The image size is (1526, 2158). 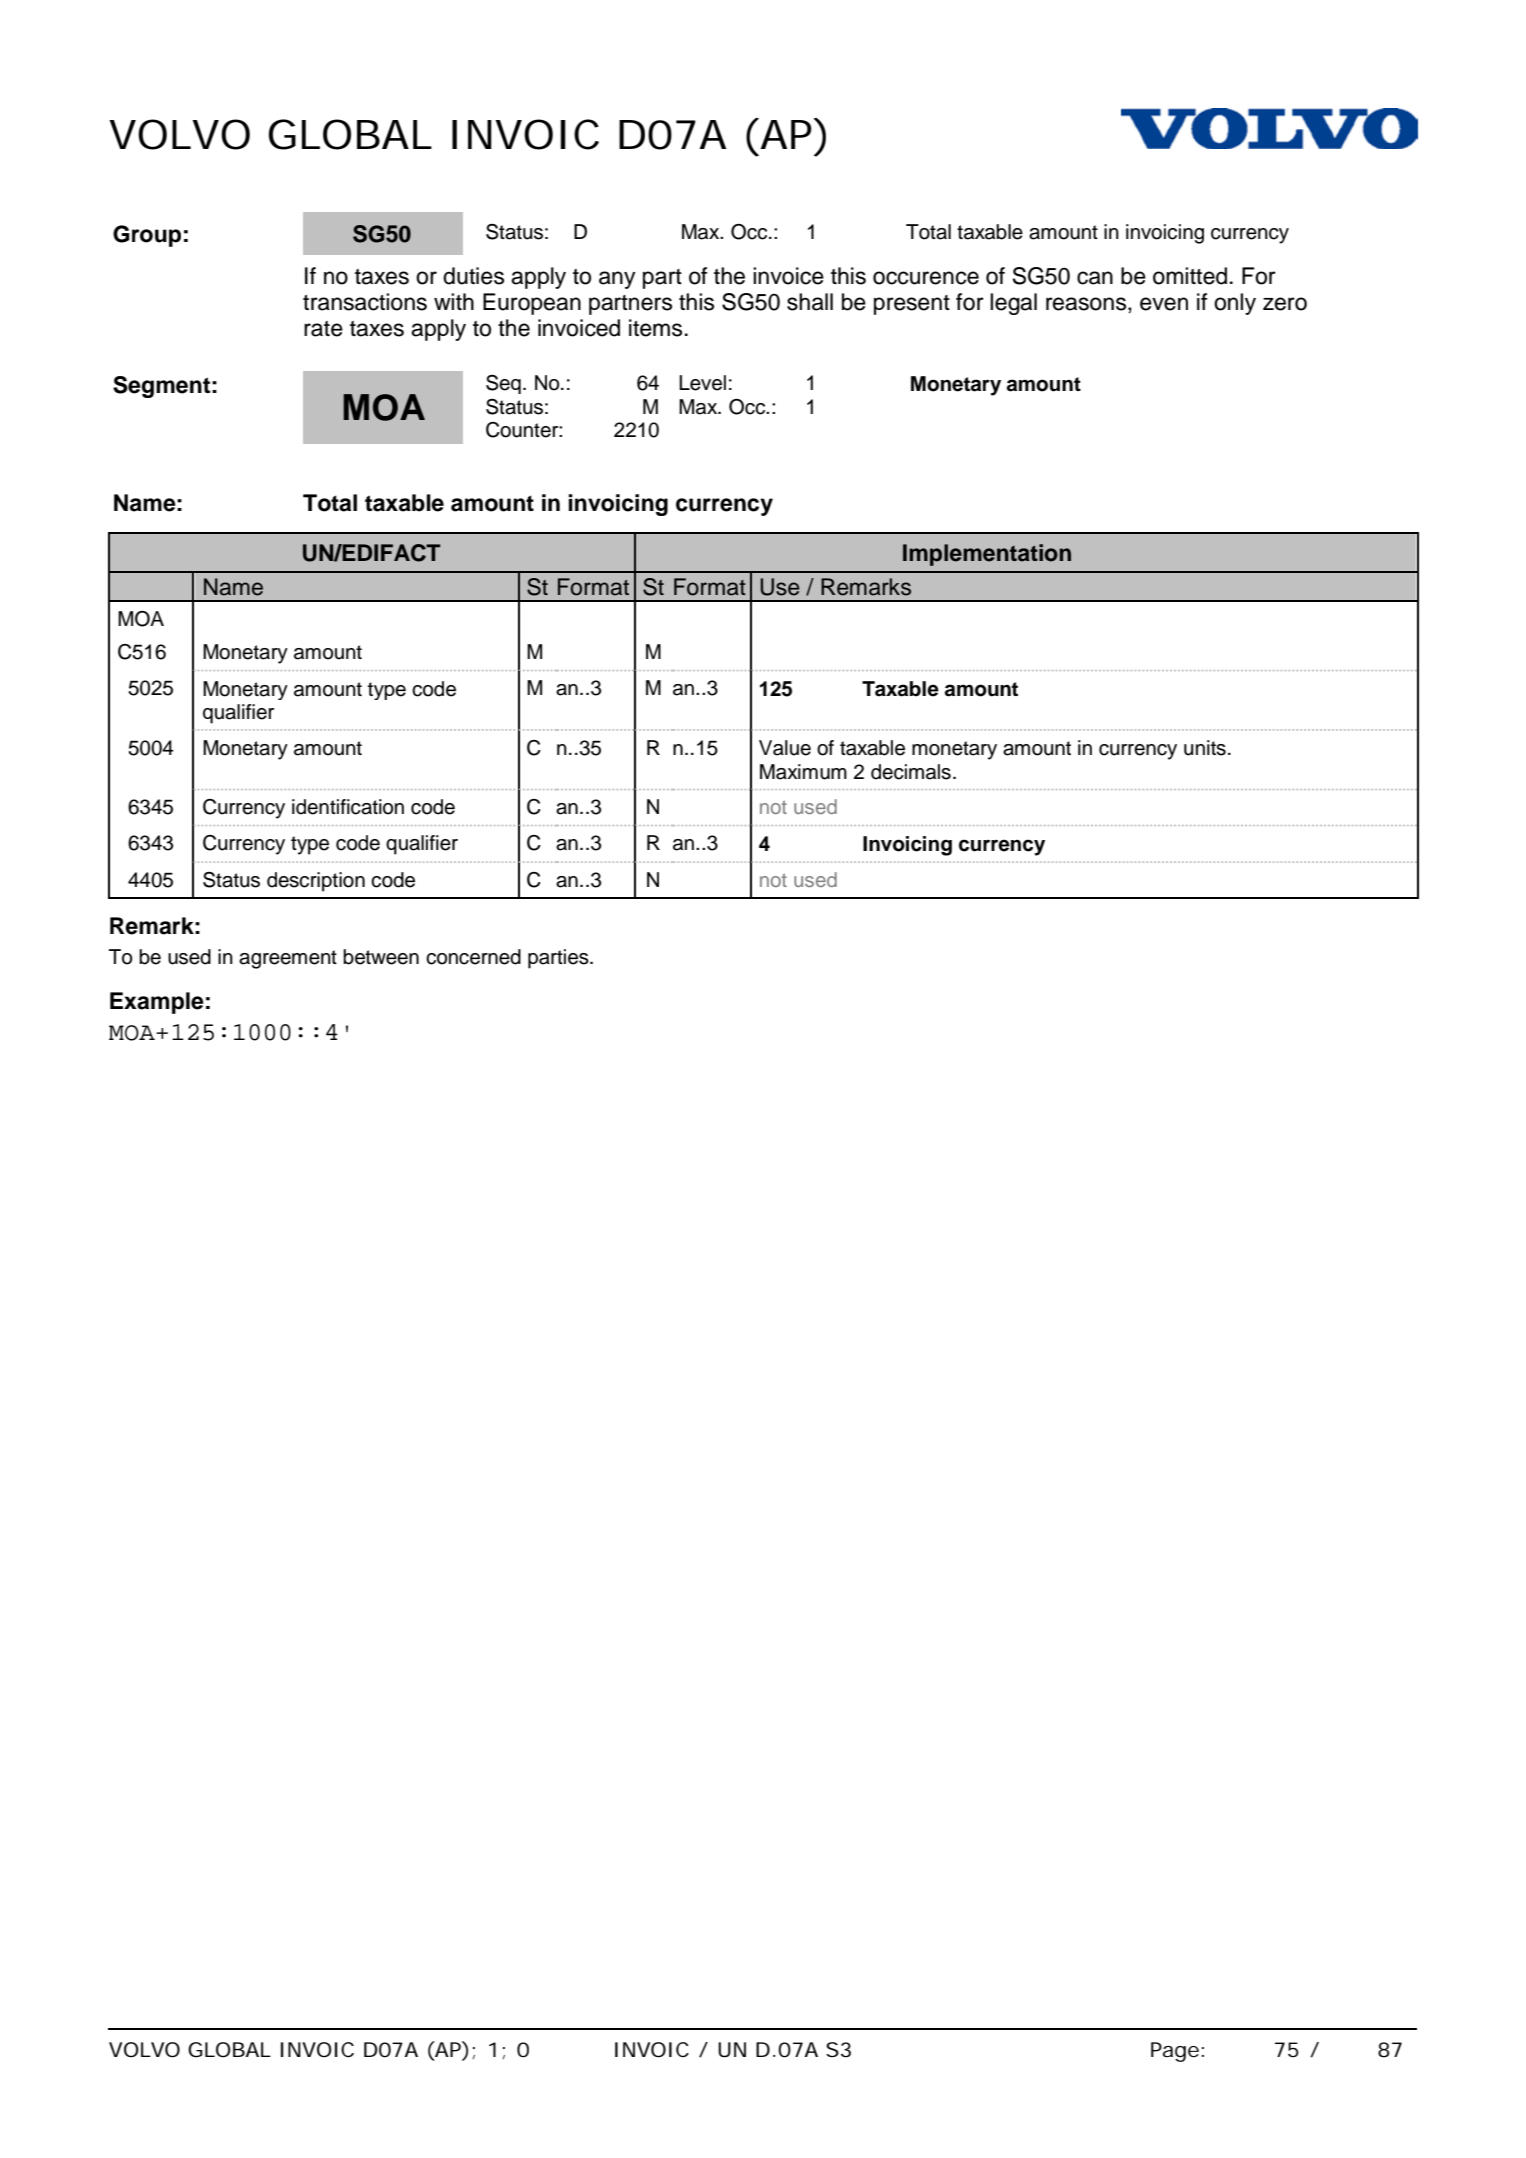 I want to click on decimals, so click(x=911, y=772).
